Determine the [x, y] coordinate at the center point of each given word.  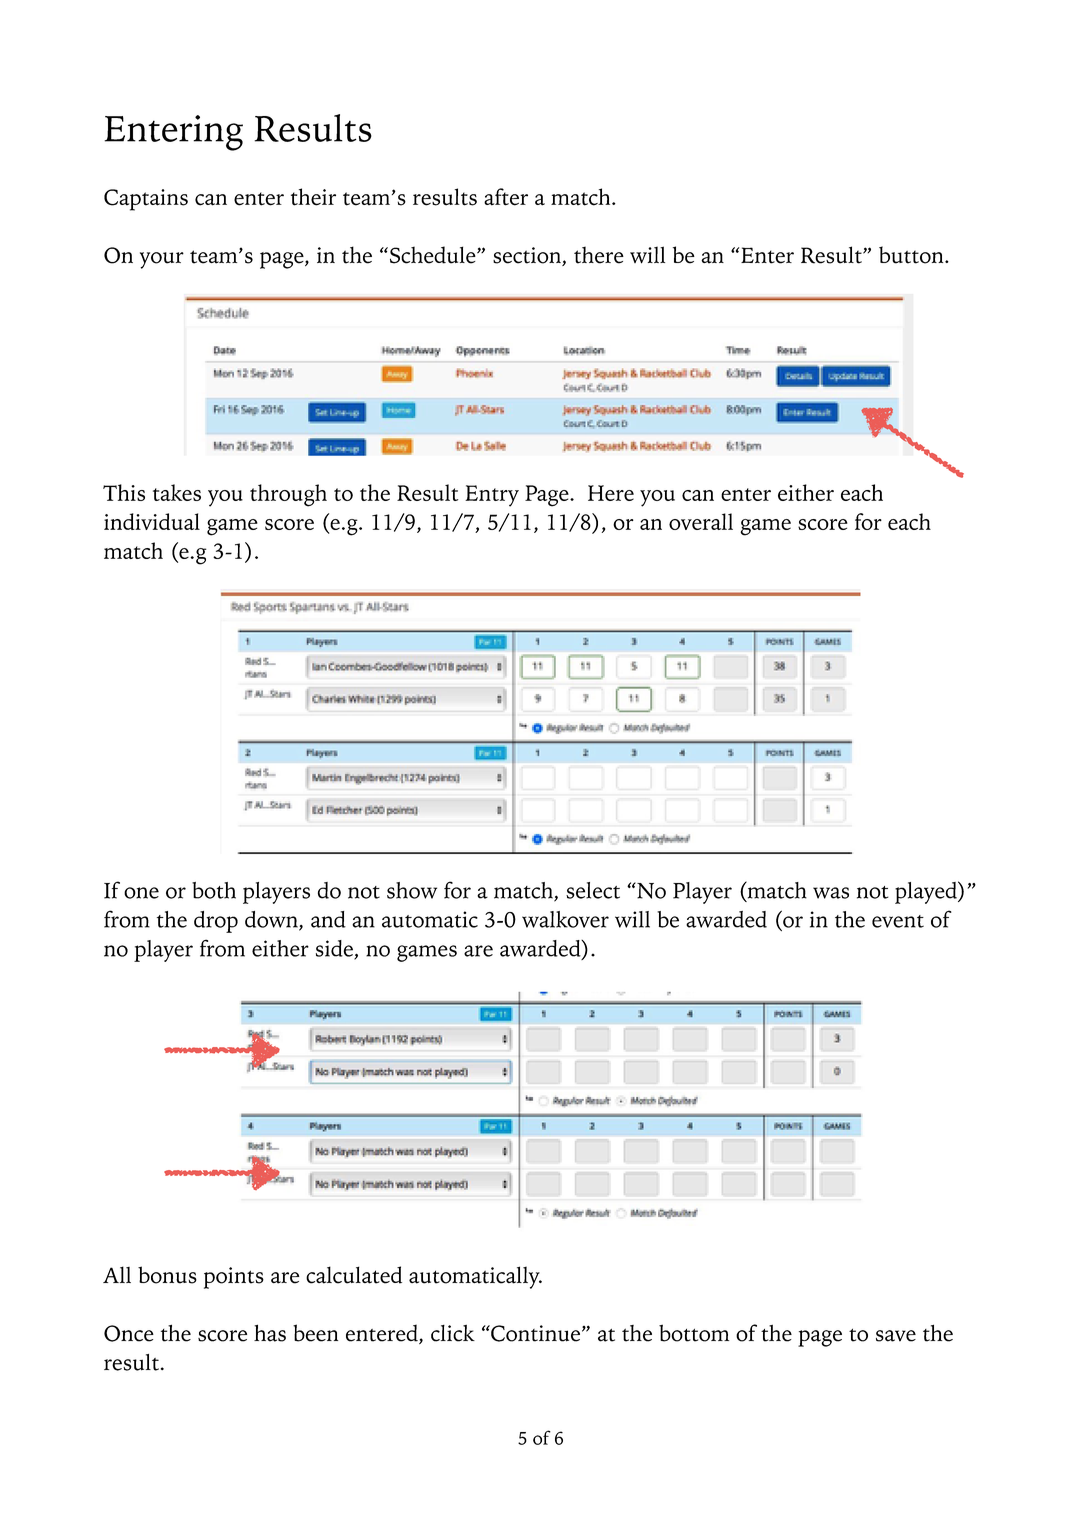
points [234, 1278]
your [162, 260]
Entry [492, 496]
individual [152, 521]
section [528, 256]
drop [216, 922]
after [506, 197]
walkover [565, 919]
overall [701, 521]
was [831, 893]
